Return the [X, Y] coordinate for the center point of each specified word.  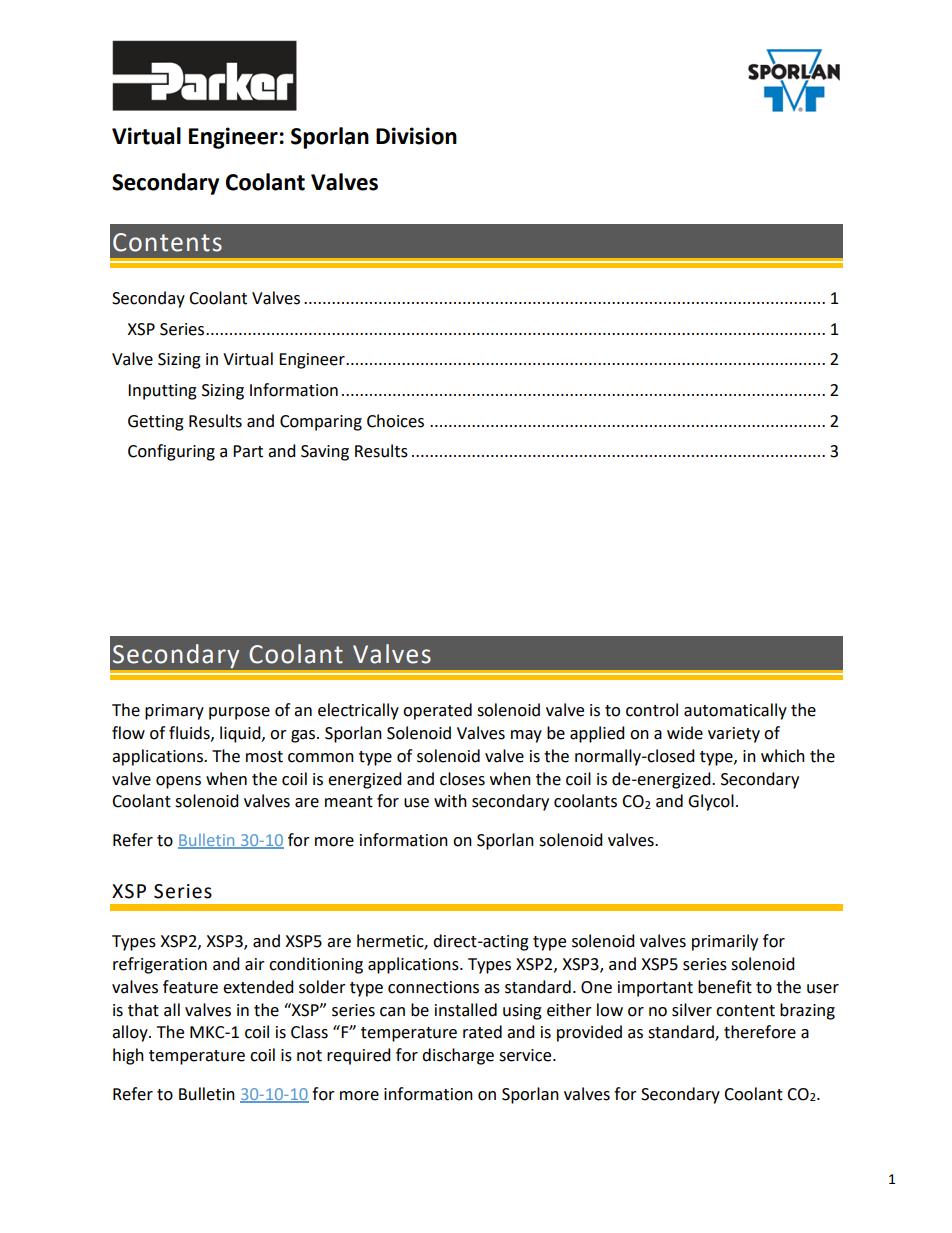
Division [416, 136]
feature [190, 987]
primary [174, 712]
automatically [735, 711]
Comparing [321, 423]
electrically [358, 711]
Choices [395, 421]
